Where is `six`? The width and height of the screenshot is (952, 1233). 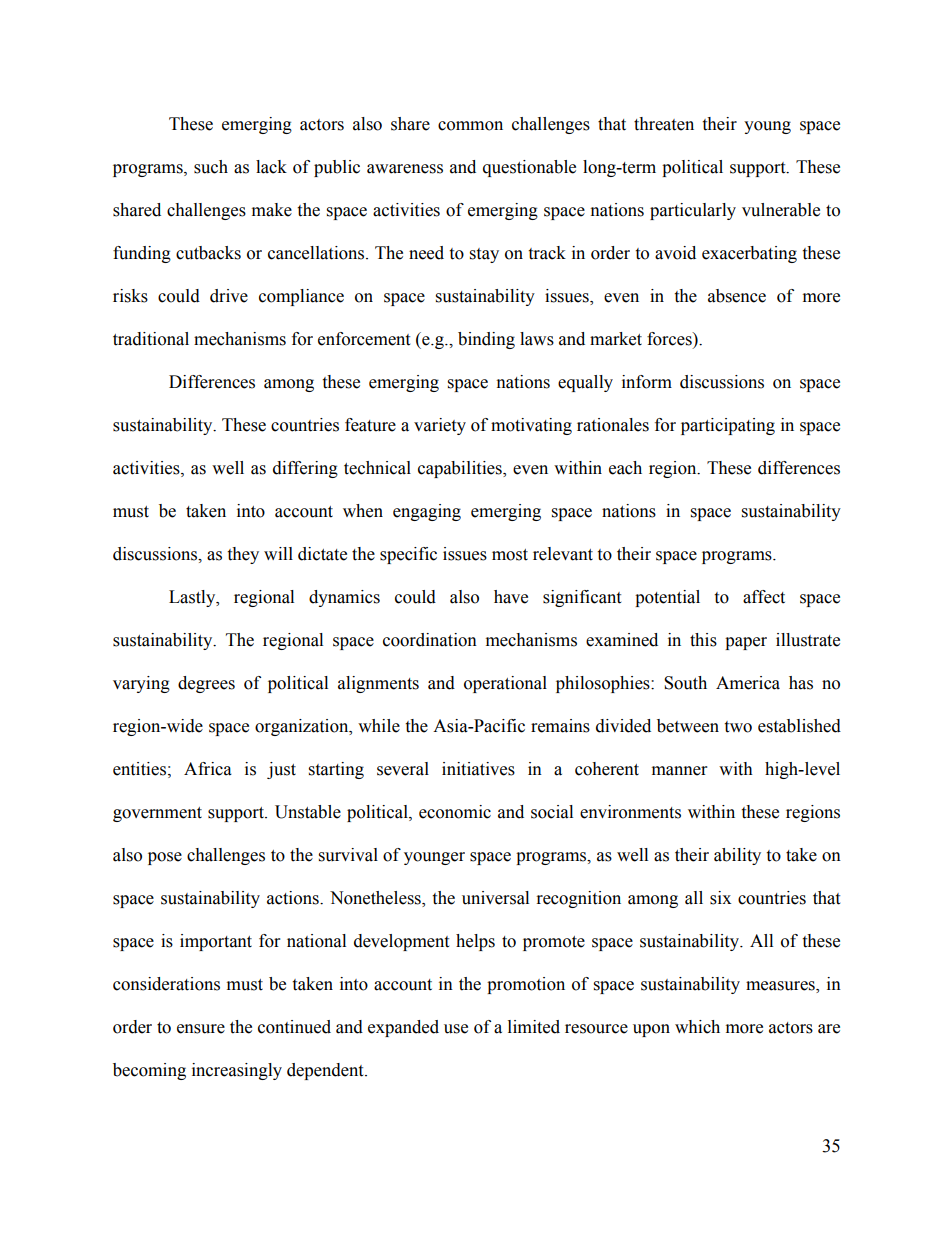
six is located at coordinates (720, 898).
